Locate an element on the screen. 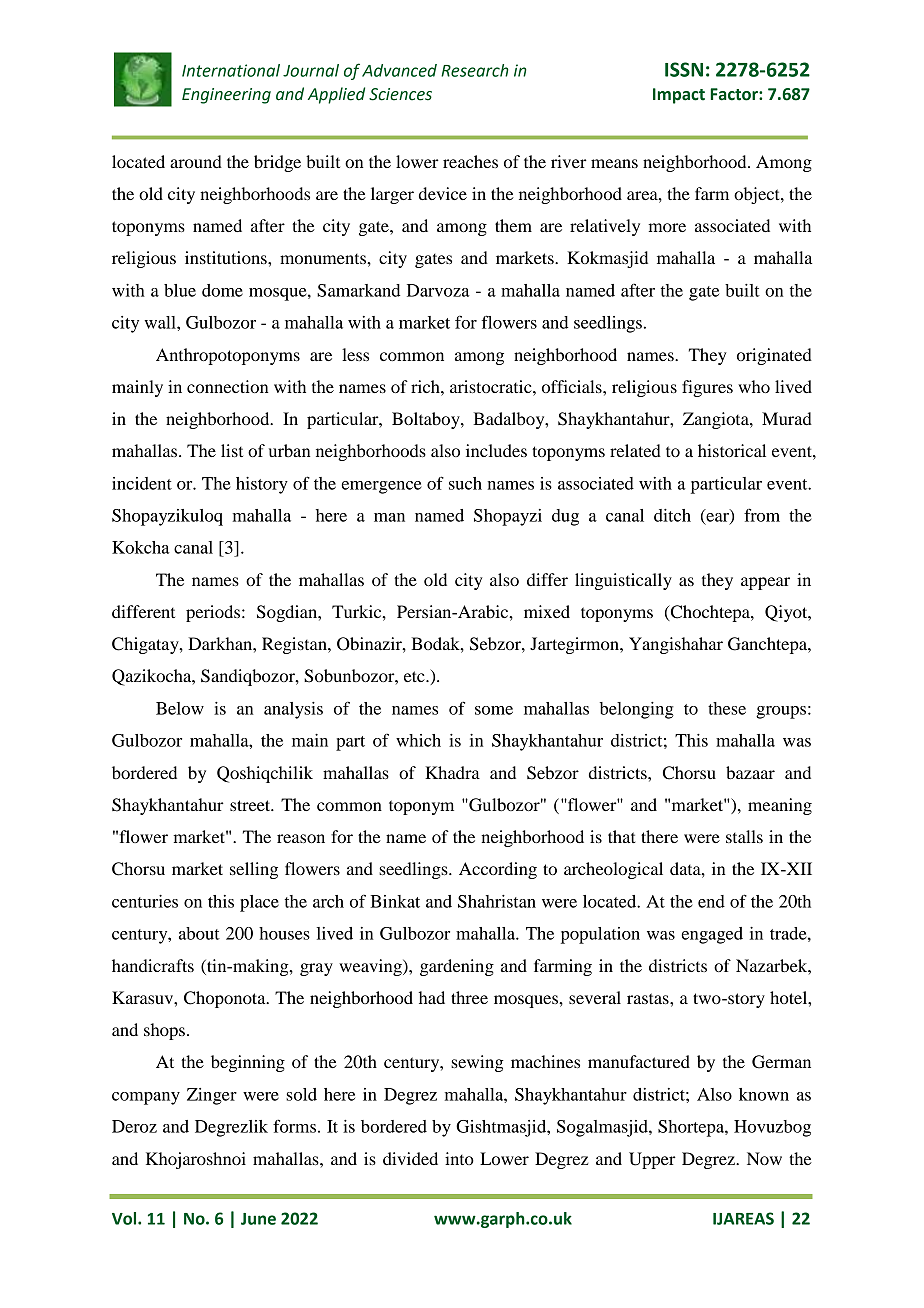 The image size is (924, 1308). June is located at coordinates (258, 1219).
